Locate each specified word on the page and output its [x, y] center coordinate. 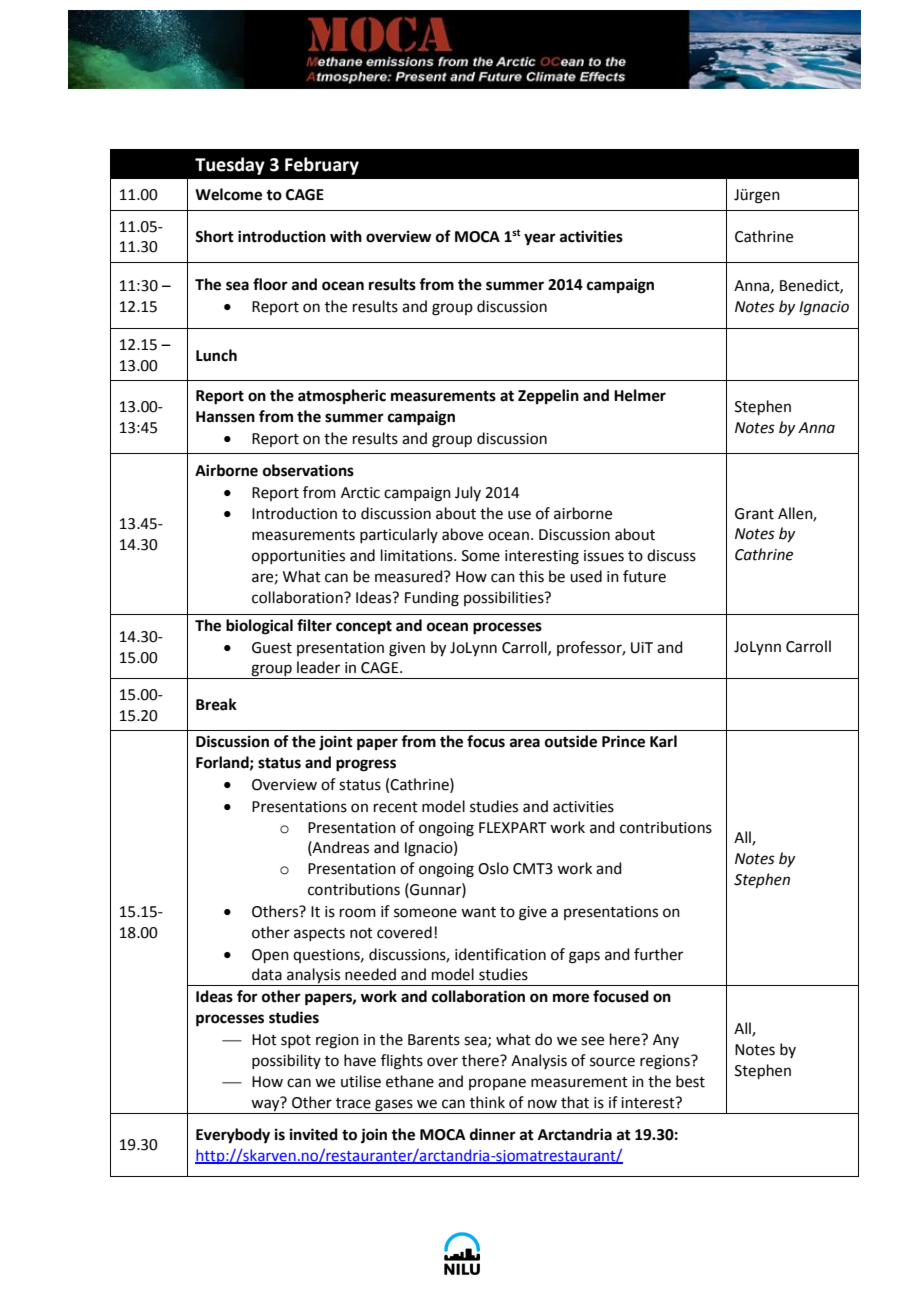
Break [216, 704]
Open [270, 956]
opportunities [298, 557]
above [462, 534]
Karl [663, 741]
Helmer [640, 395]
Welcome [228, 194]
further [658, 954]
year [540, 239]
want [478, 912]
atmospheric [342, 397]
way [265, 1106]
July [468, 493]
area [525, 743]
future [644, 576]
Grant [754, 514]
